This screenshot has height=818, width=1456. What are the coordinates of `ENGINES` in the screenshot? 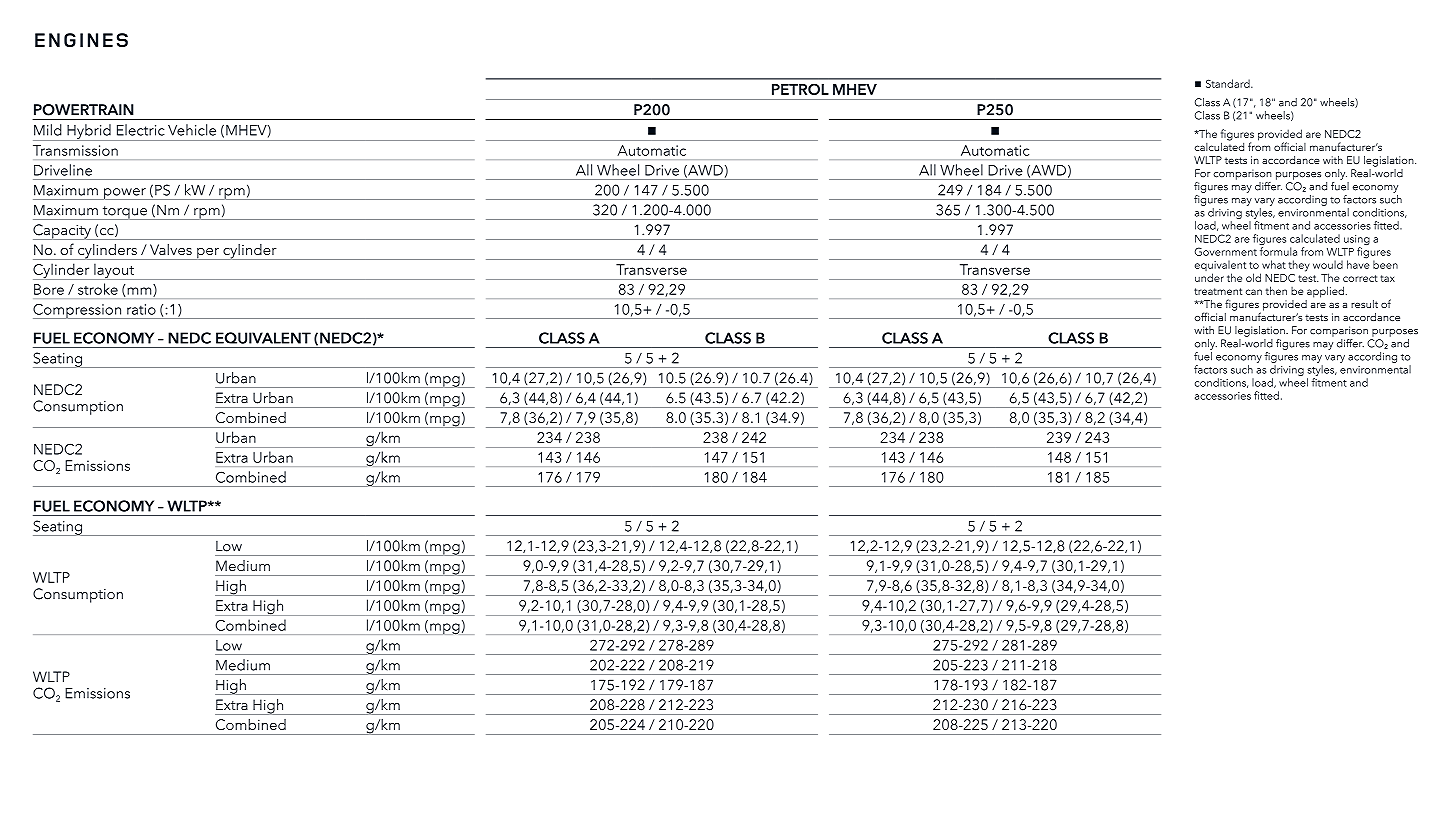 It's located at (81, 40).
